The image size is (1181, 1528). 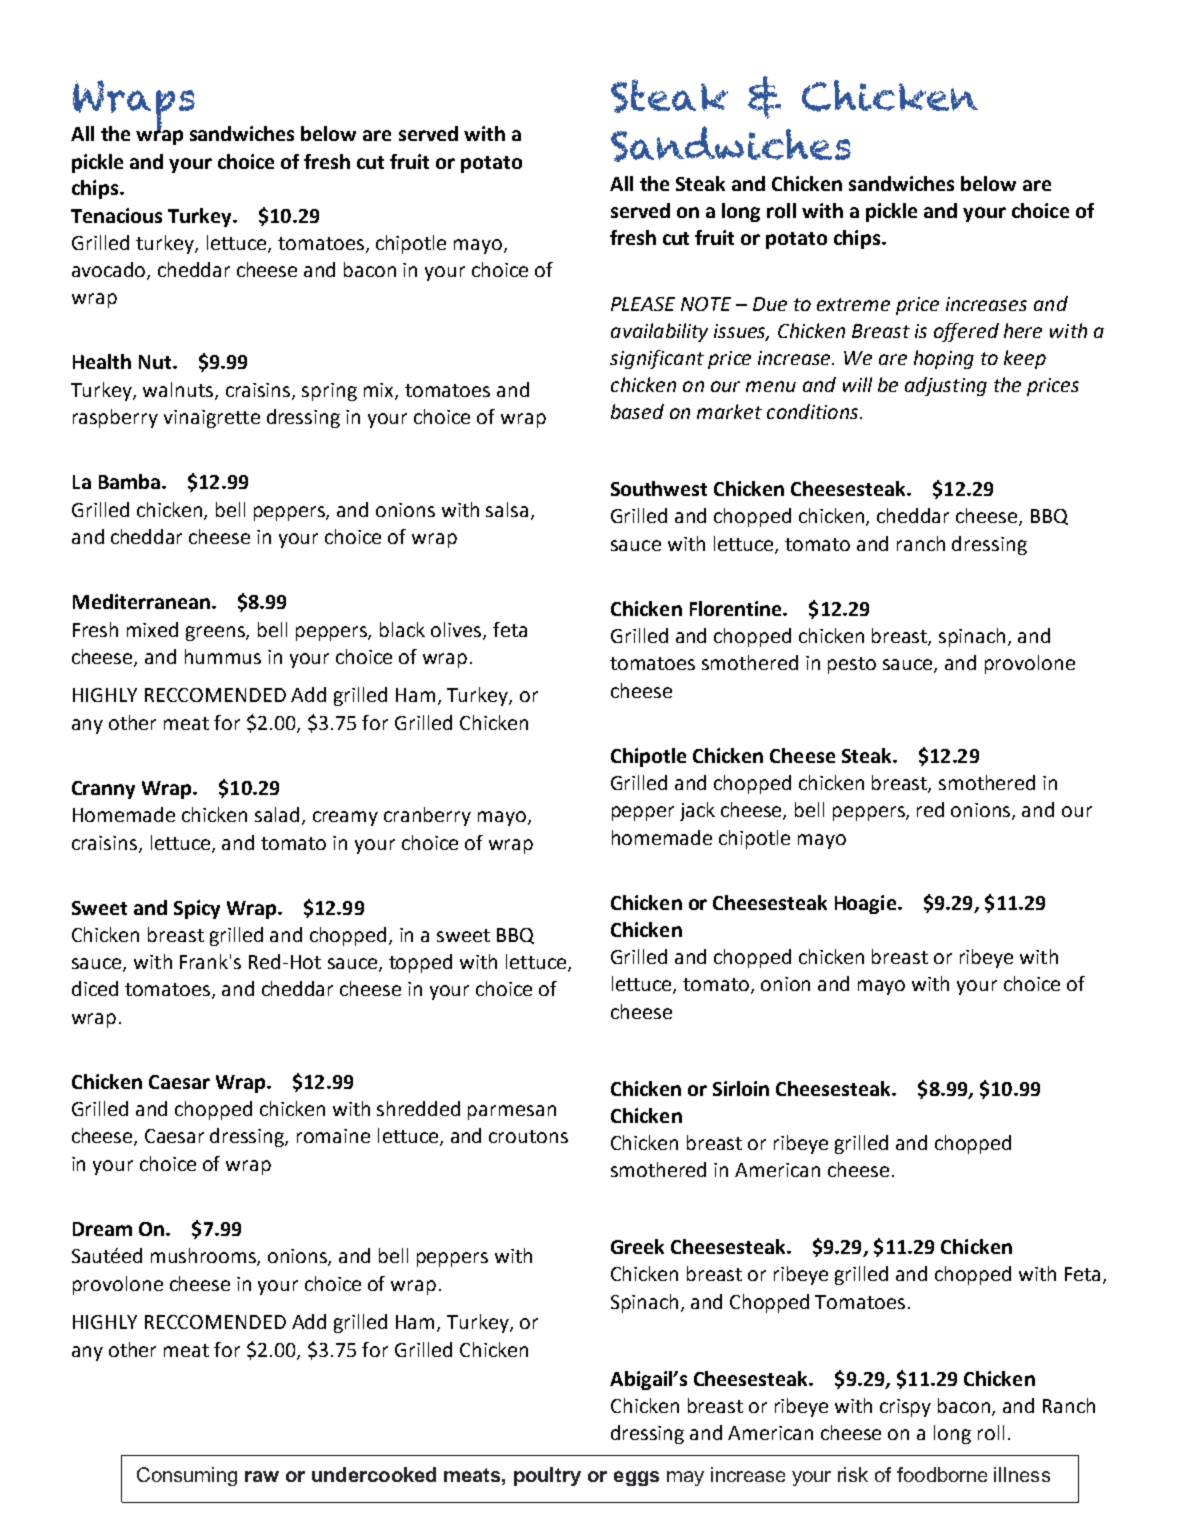 What do you see at coordinates (116, 215) in the screenshot?
I see `Tenacious` at bounding box center [116, 215].
